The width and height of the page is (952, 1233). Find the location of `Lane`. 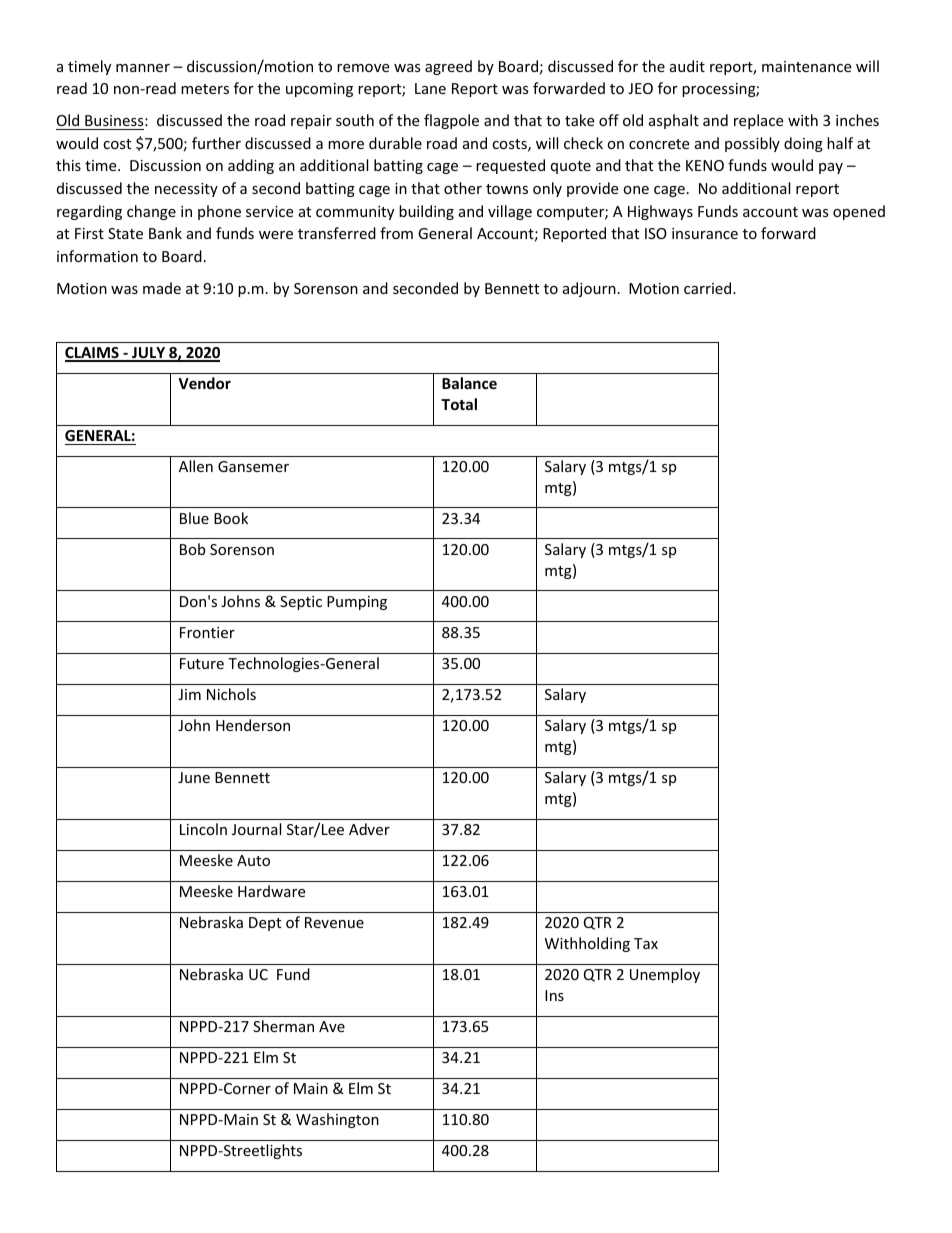

Lane is located at coordinates (430, 88).
